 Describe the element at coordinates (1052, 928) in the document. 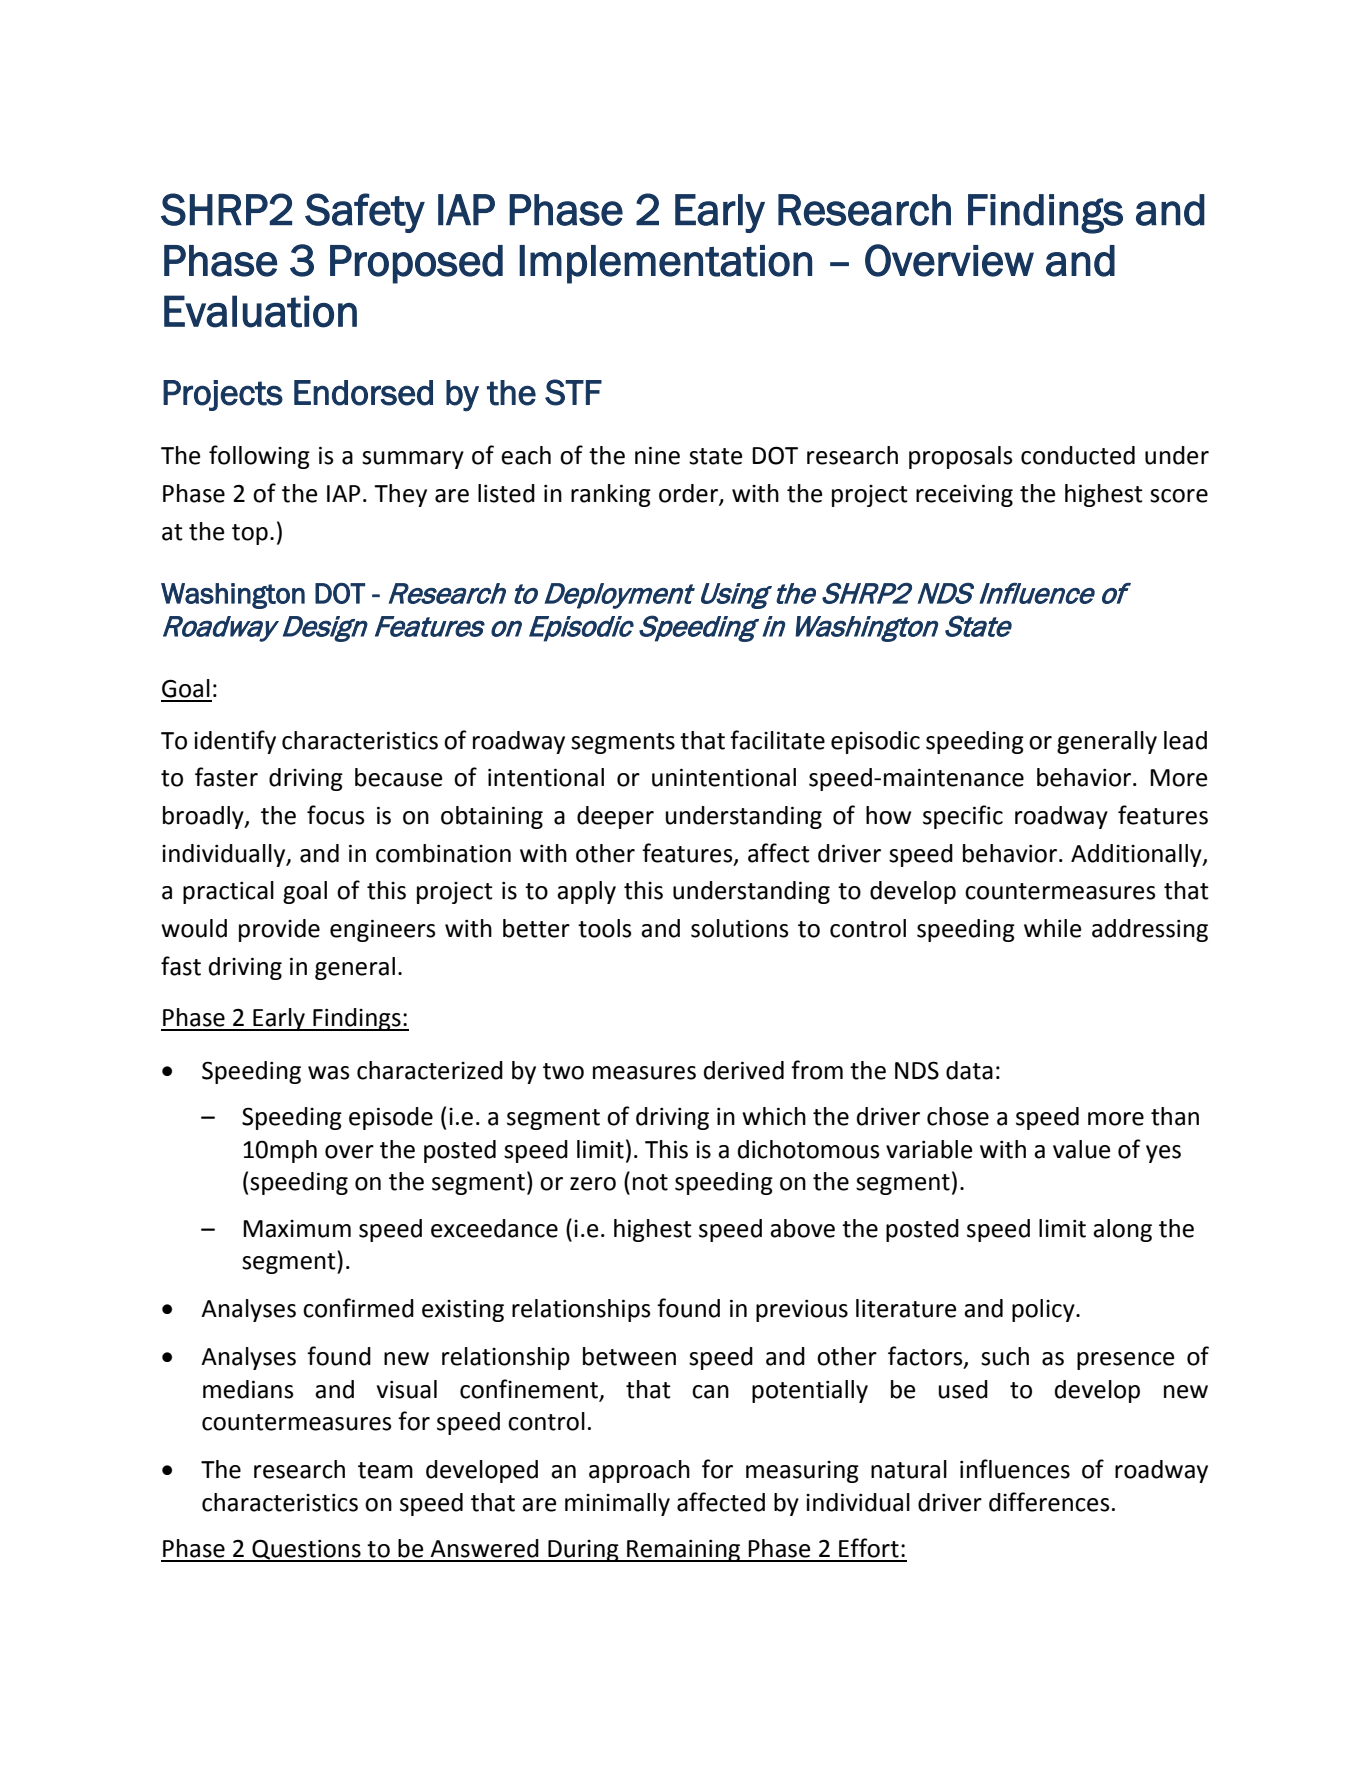

I see `while` at that location.
